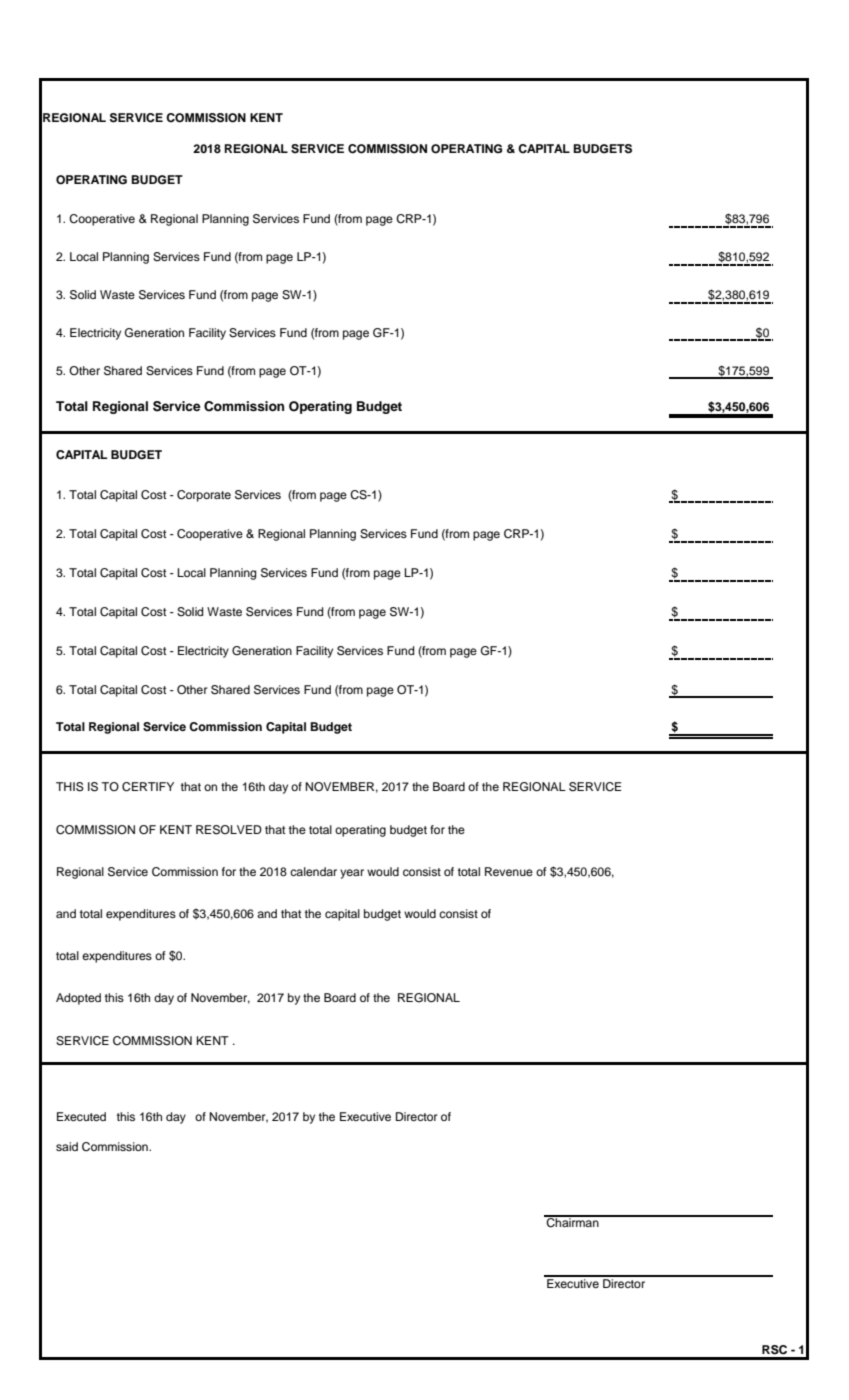 The width and height of the screenshot is (849, 1400). I want to click on year, so click(352, 874).
